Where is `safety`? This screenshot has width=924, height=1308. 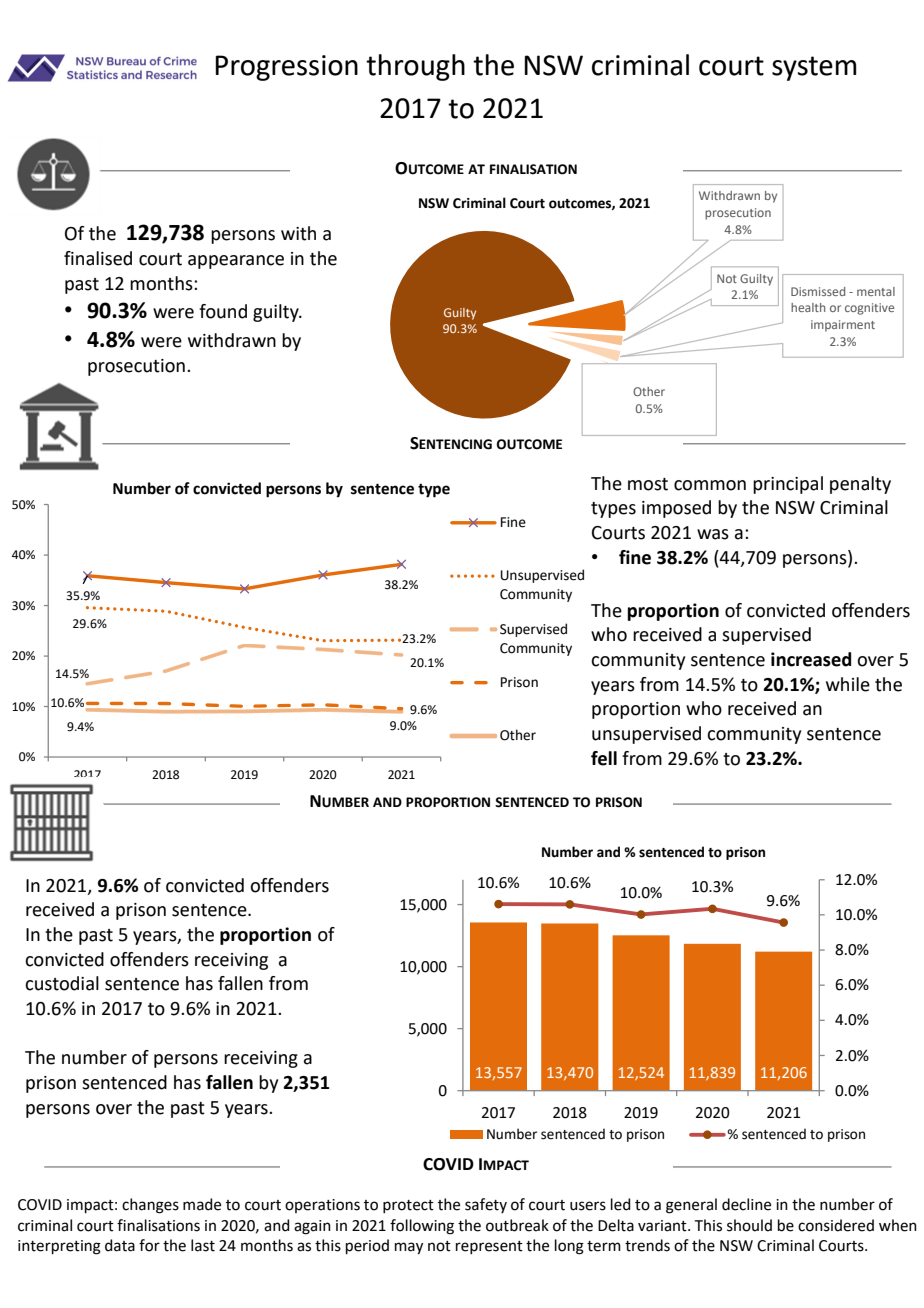
safety is located at coordinates (486, 1205).
